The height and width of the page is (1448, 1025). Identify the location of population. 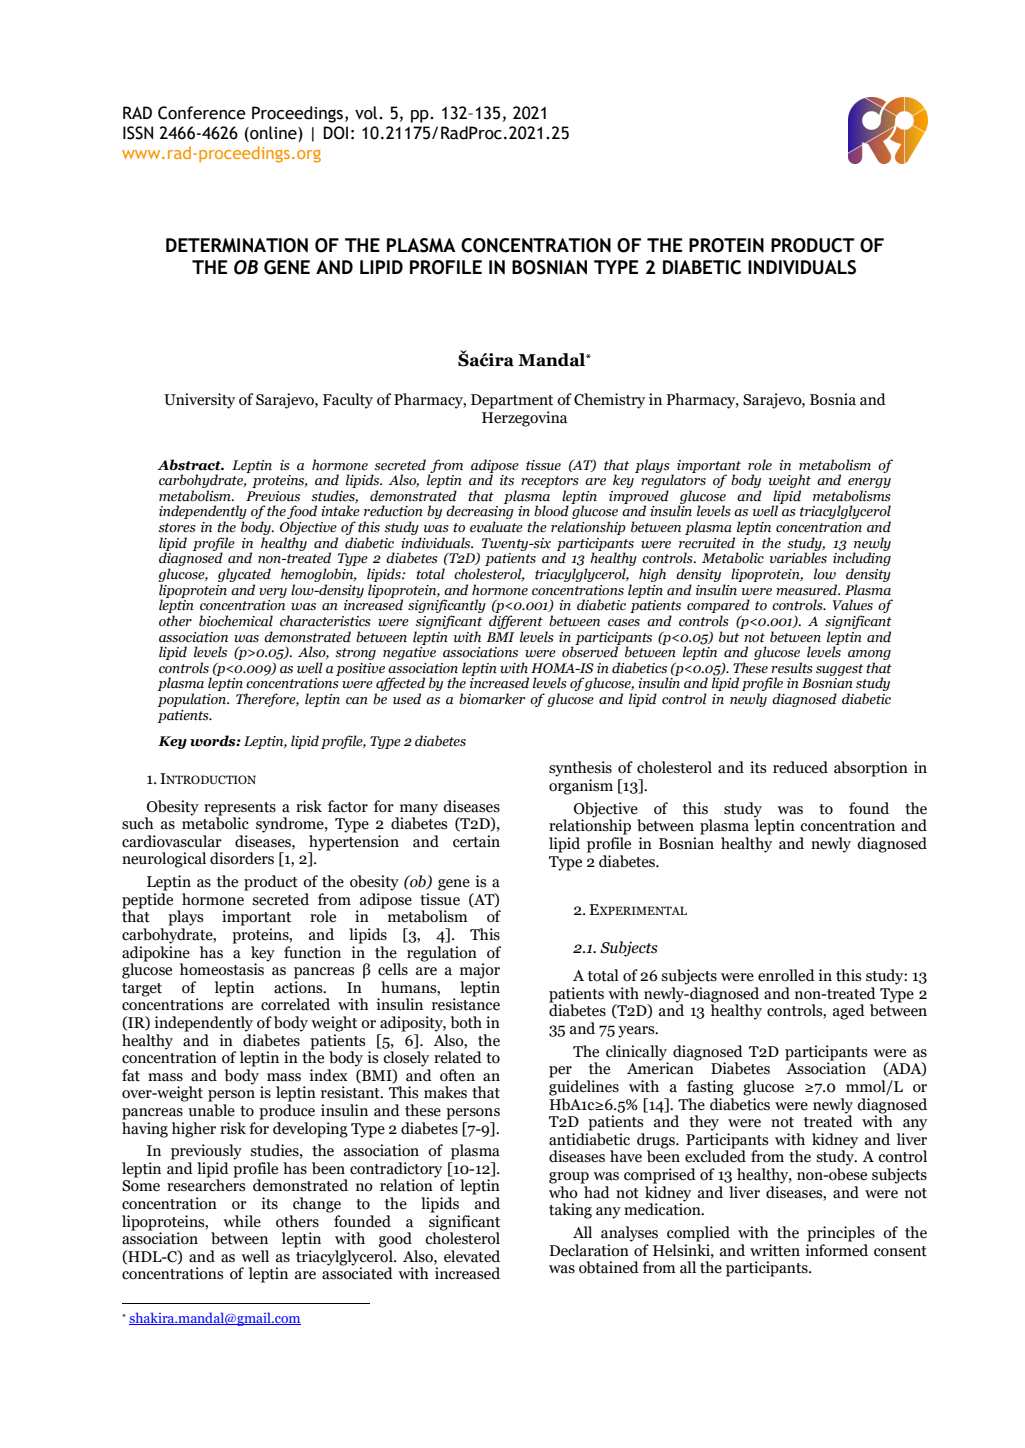
(193, 700).
